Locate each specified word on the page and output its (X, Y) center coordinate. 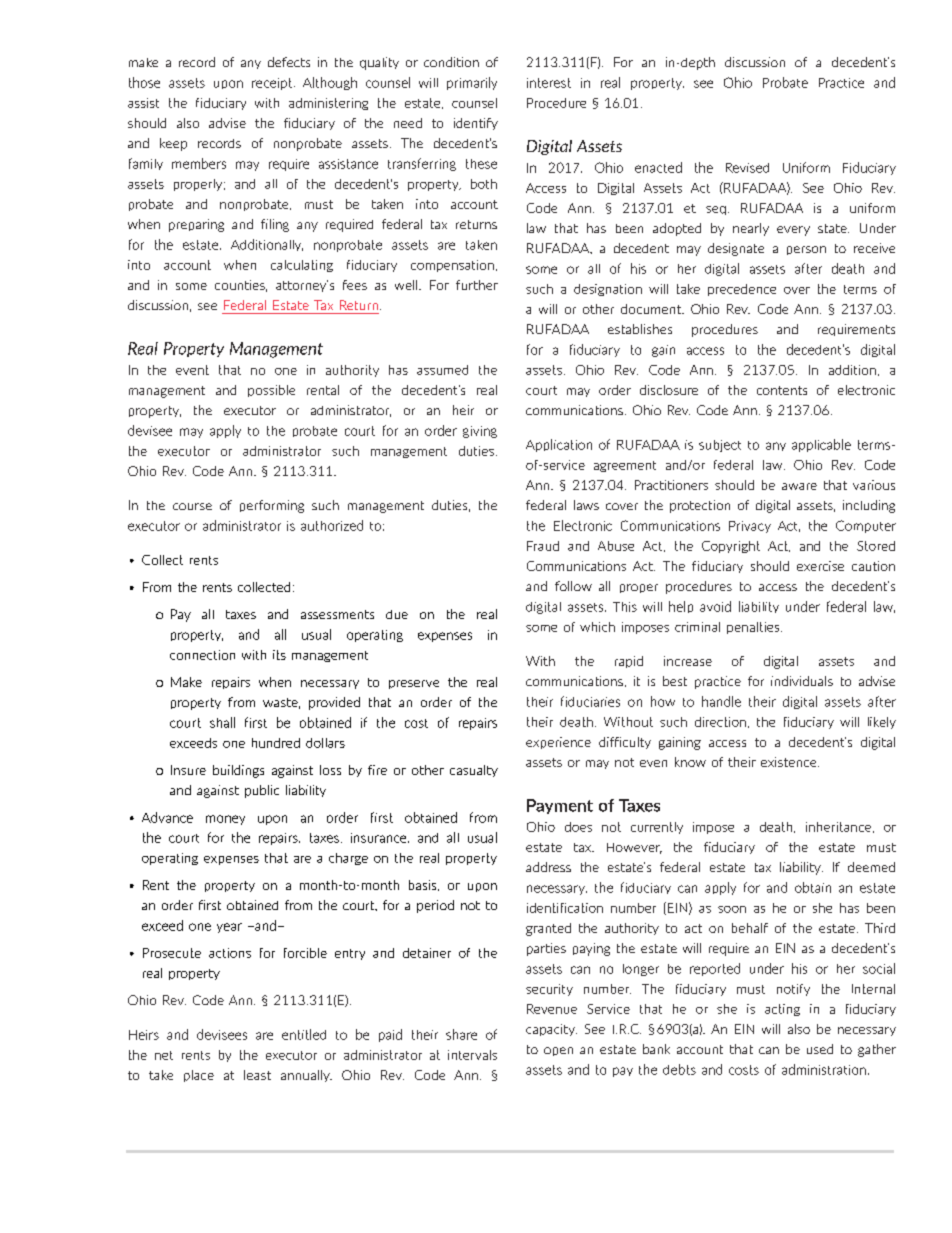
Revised (747, 168)
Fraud (543, 546)
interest (549, 83)
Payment (560, 806)
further (477, 285)
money (225, 820)
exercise (820, 566)
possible (271, 391)
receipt (273, 84)
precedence (742, 290)
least (257, 1075)
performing (272, 506)
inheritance (840, 827)
